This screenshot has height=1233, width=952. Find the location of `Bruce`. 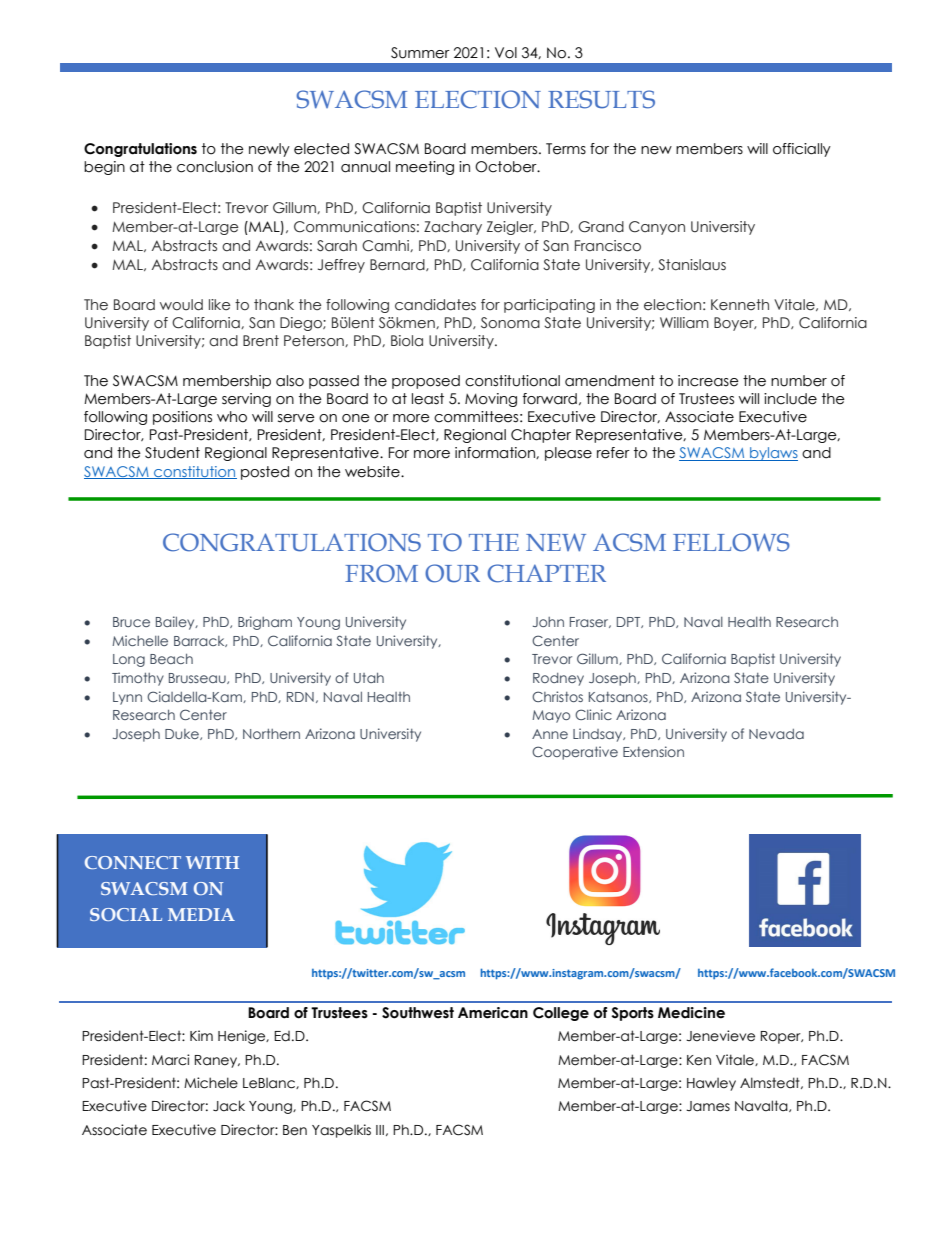

Bruce is located at coordinates (131, 622).
